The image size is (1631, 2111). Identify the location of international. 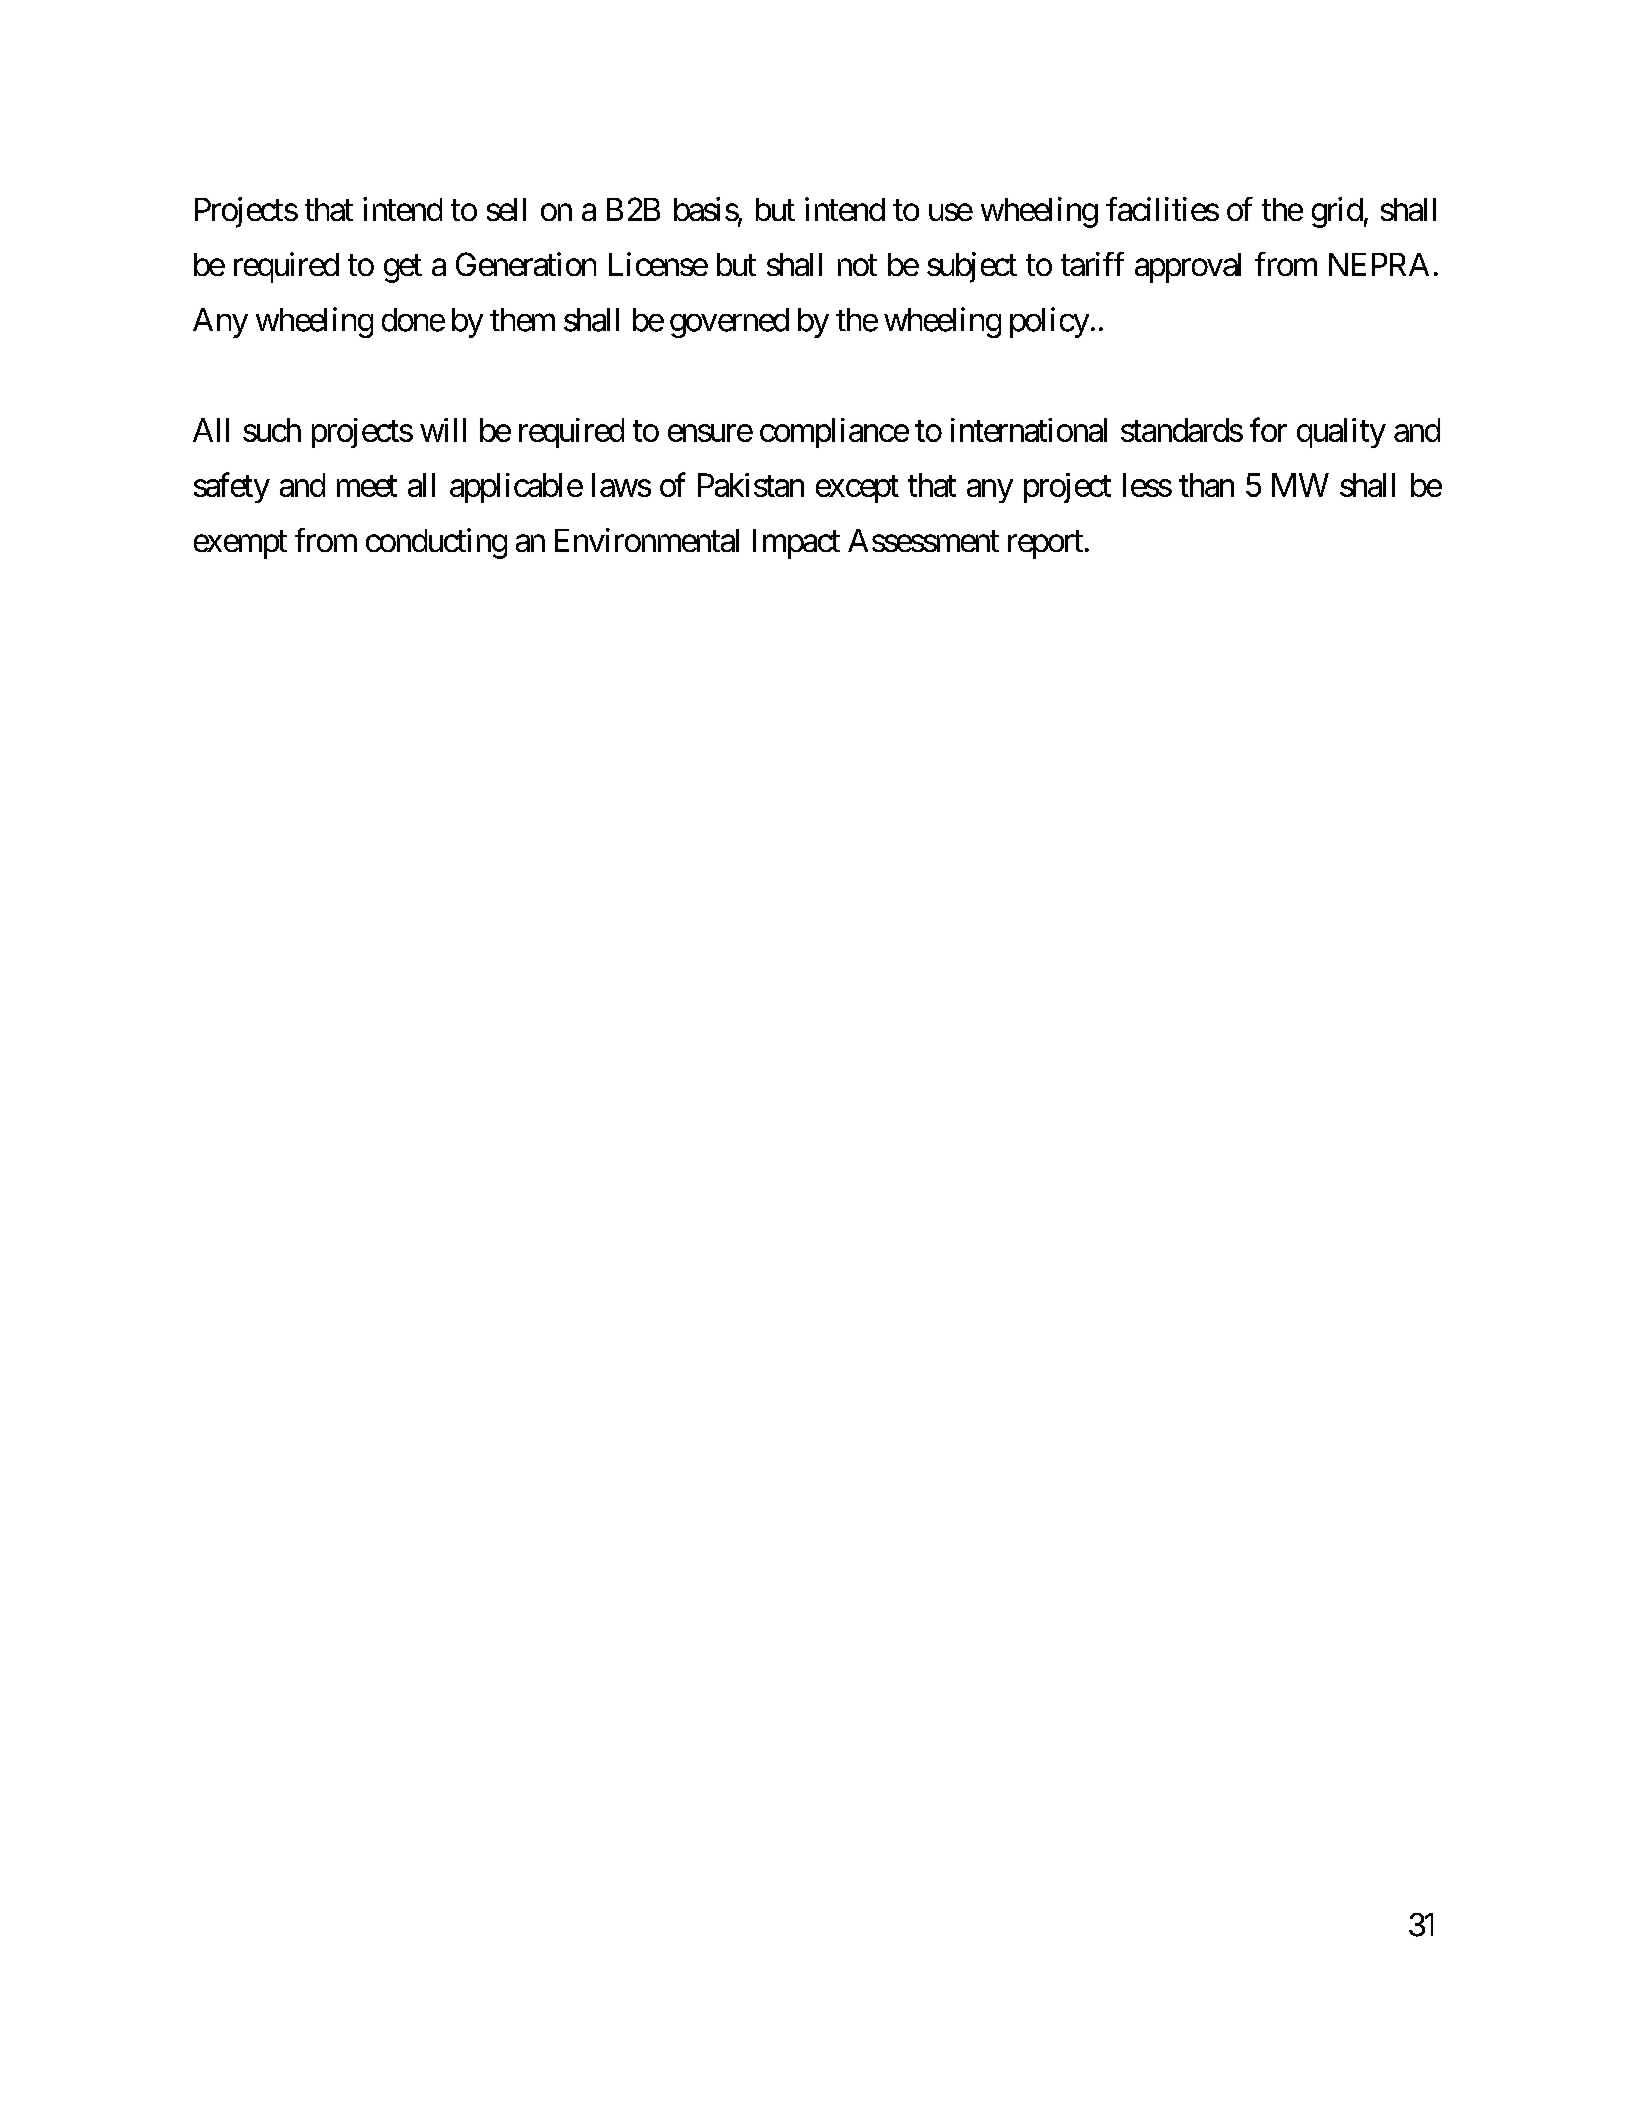
(1029, 430).
